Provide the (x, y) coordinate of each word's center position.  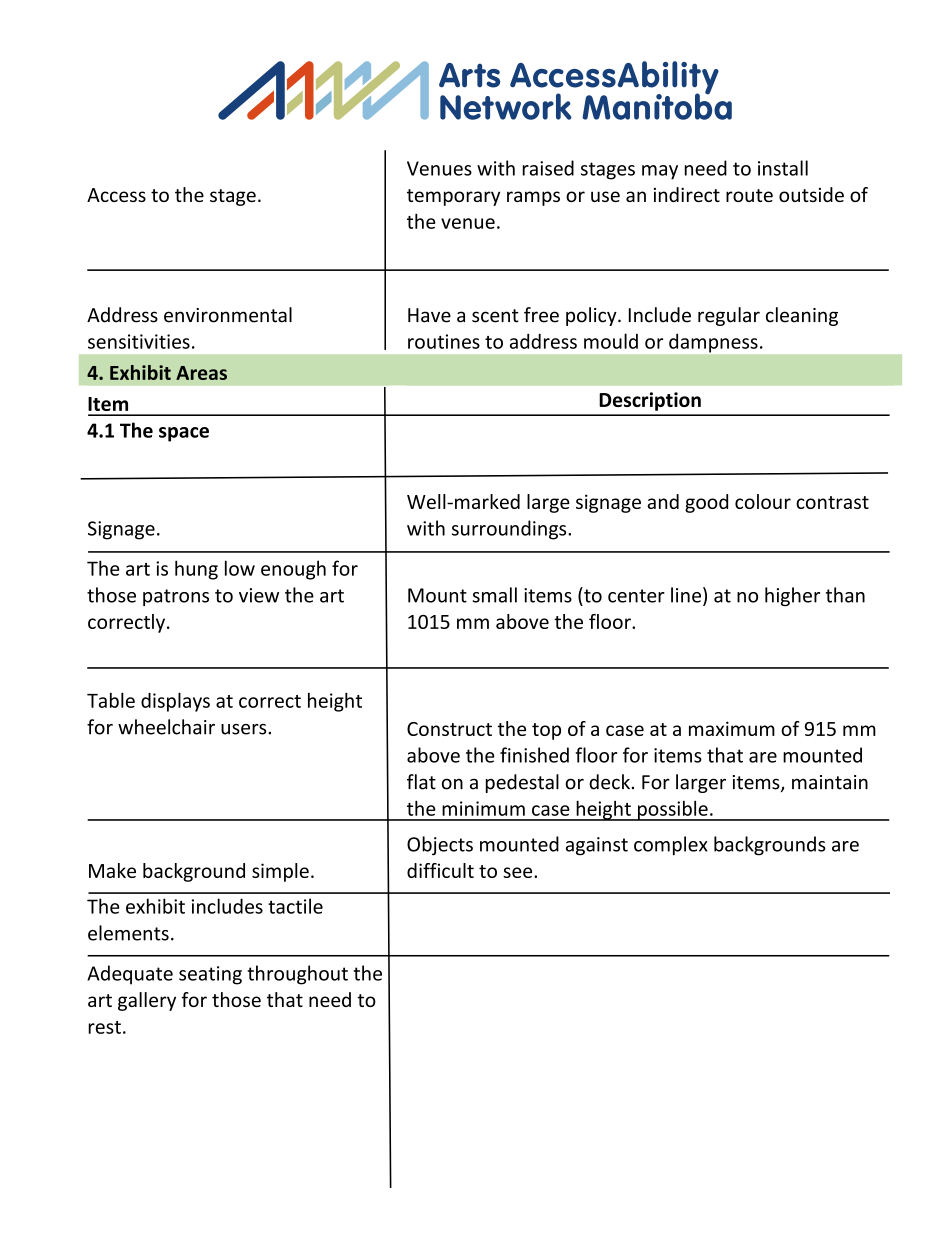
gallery (147, 1001)
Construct (449, 729)
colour (763, 501)
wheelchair (166, 727)
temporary (453, 197)
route (749, 195)
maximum (732, 728)
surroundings (510, 530)
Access (116, 195)
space (184, 434)
